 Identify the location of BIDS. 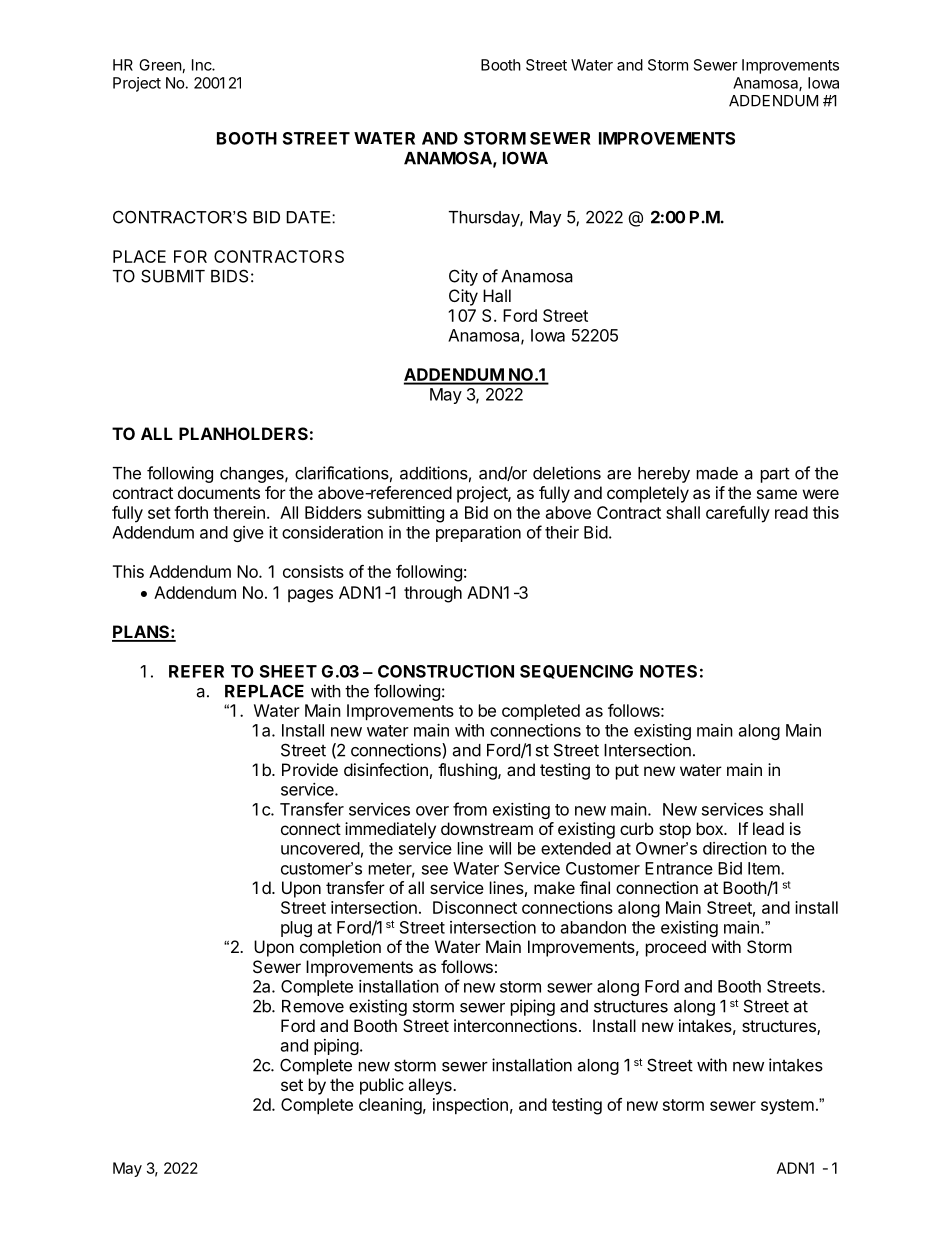
(229, 276).
